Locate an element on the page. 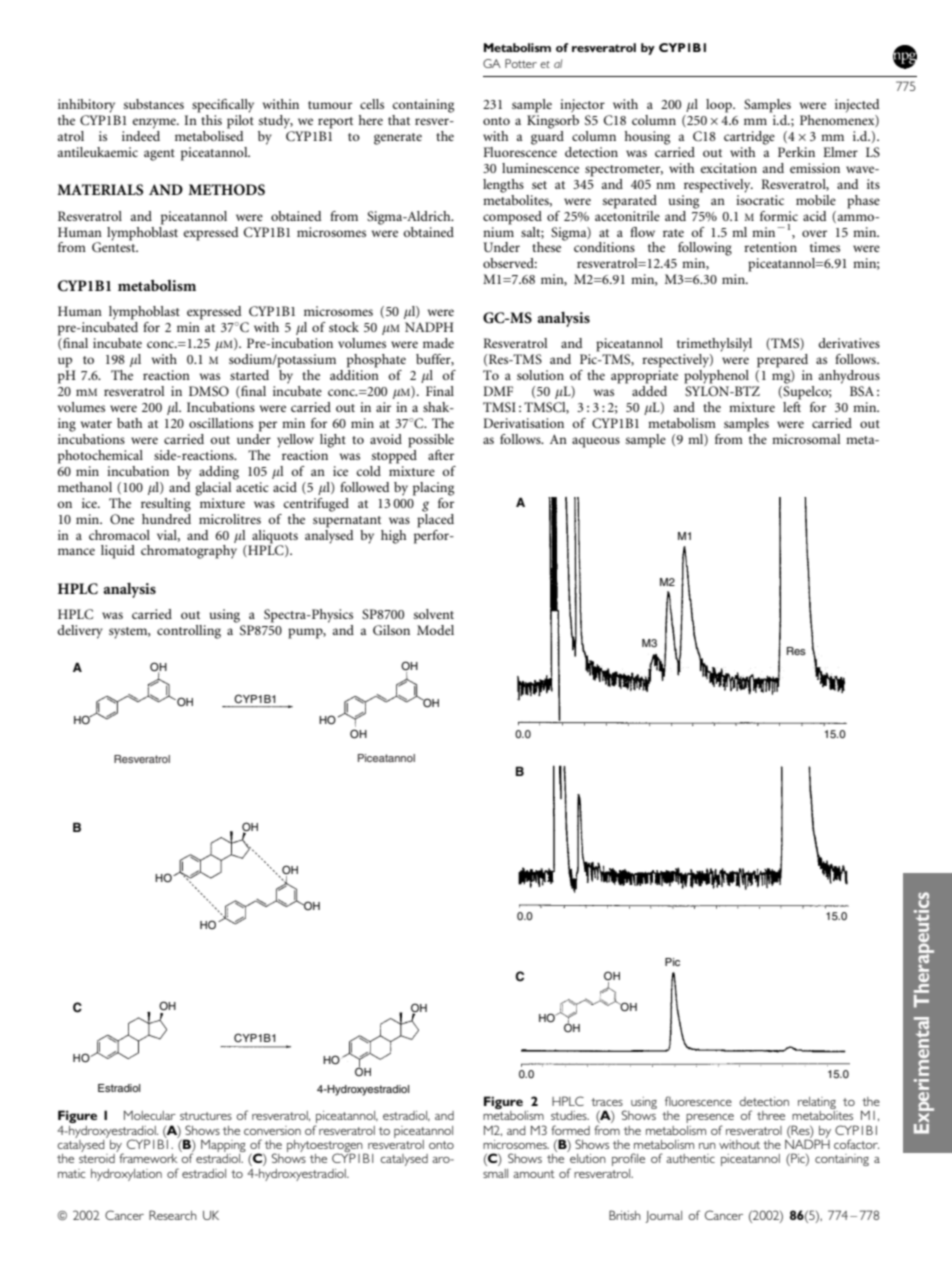  Model is located at coordinates (435, 630).
